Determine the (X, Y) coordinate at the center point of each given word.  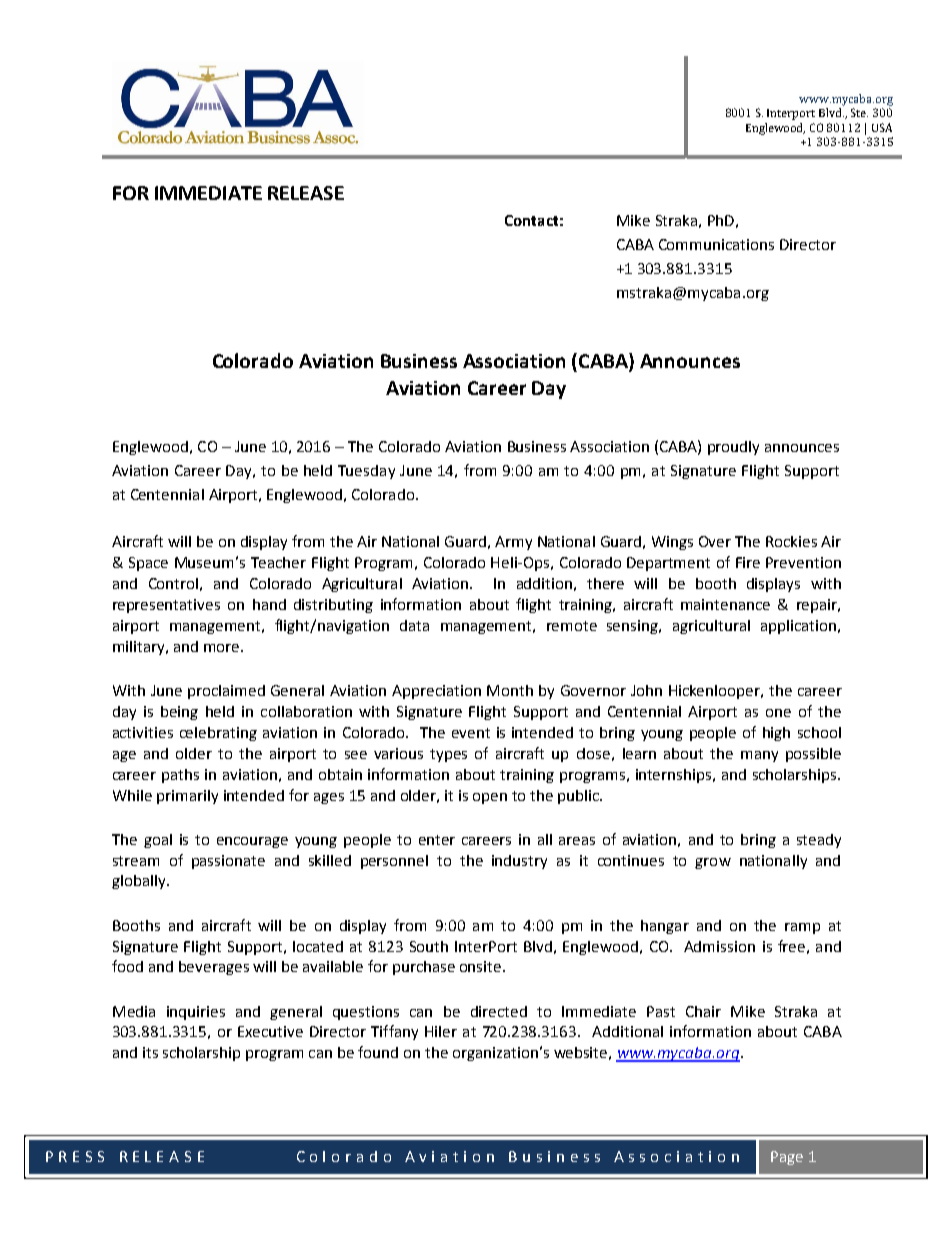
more (223, 648)
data (414, 625)
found (378, 1052)
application (798, 627)
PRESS (75, 1156)
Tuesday (366, 472)
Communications (716, 244)
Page (787, 1158)
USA (882, 127)
